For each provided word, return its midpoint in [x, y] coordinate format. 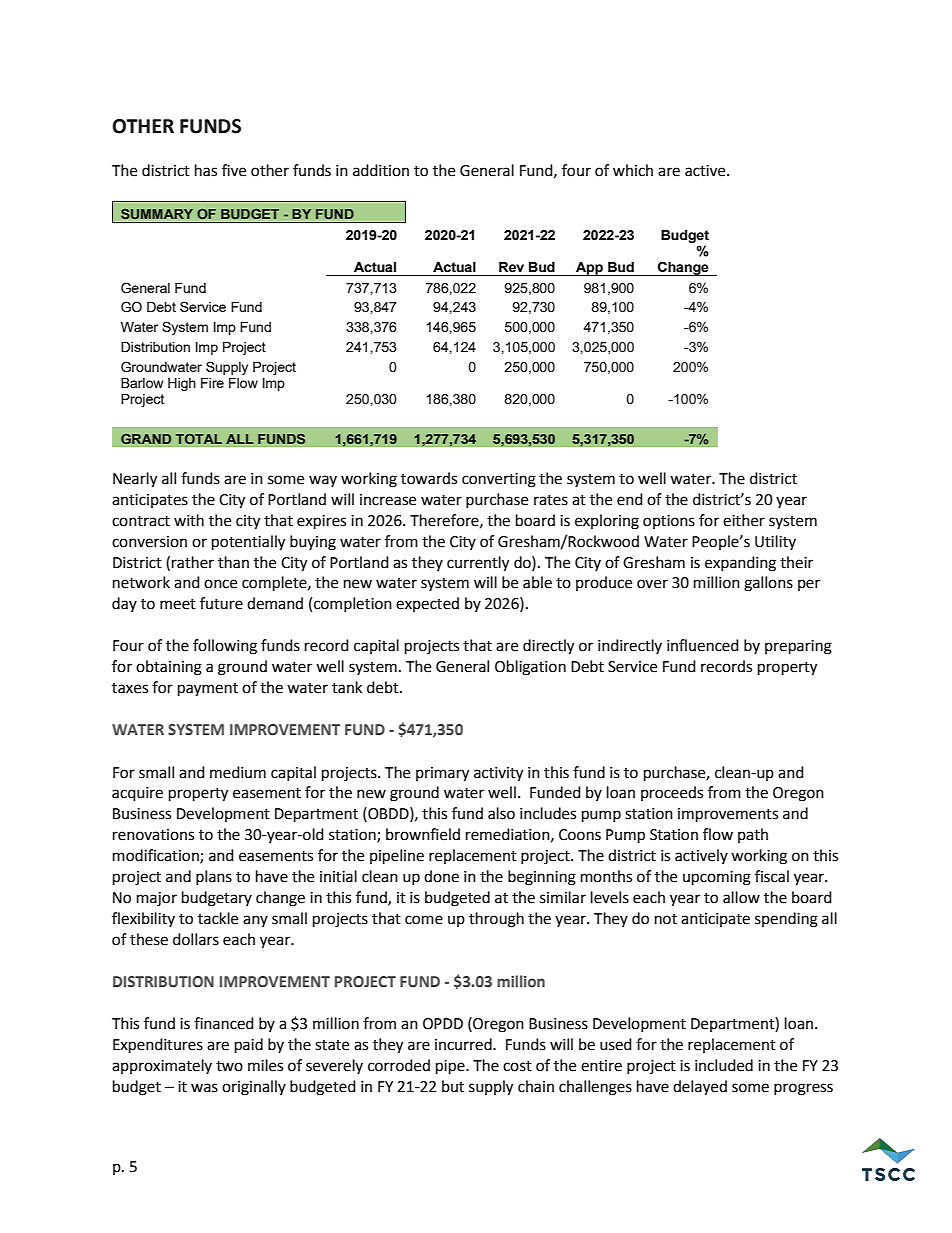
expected [427, 604]
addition [381, 170]
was [204, 1088]
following [225, 647]
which [633, 170]
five [234, 170]
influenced [703, 645]
